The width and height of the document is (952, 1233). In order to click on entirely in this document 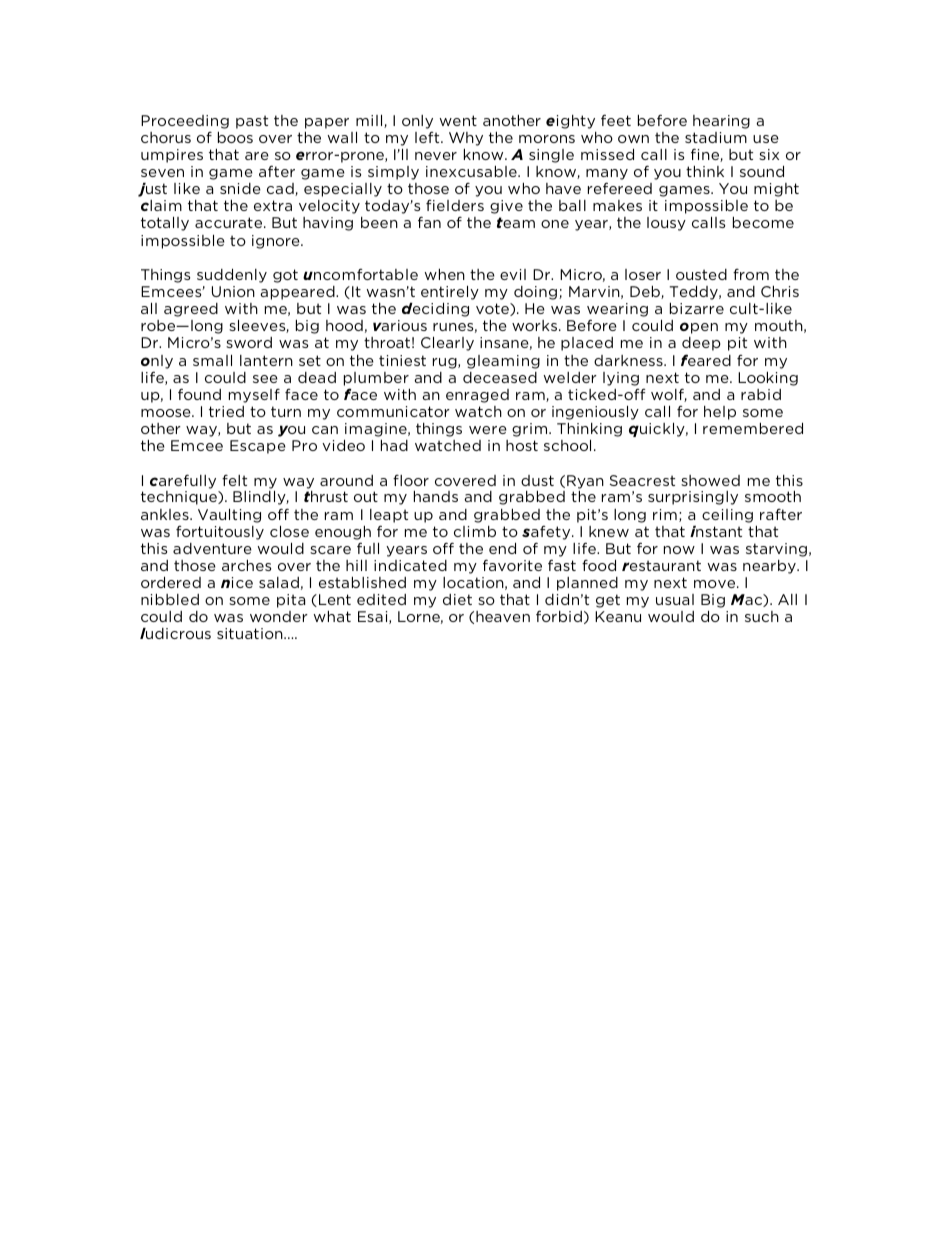, I will do `click(450, 293)`.
